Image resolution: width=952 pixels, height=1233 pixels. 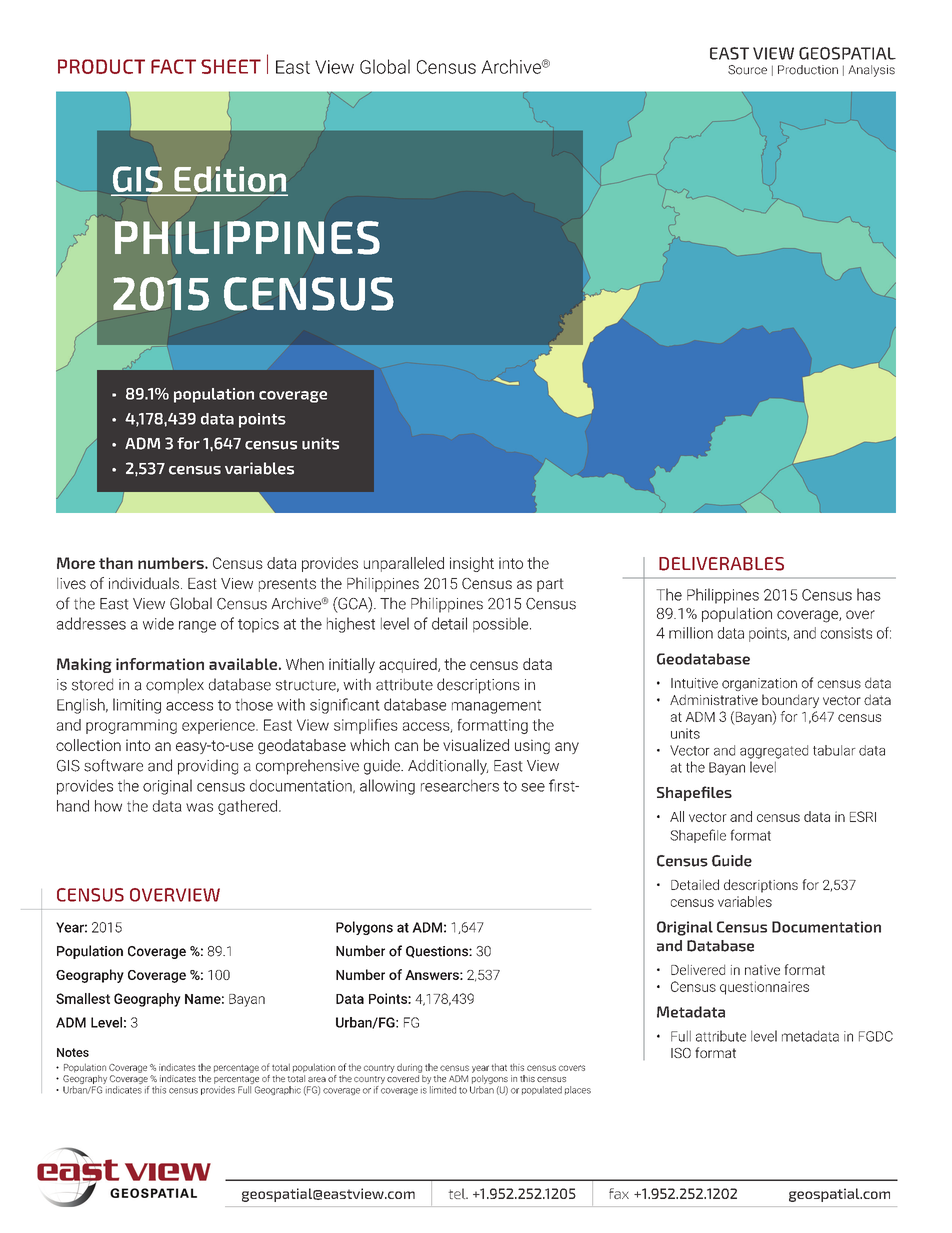 What do you see at coordinates (230, 180) in the image?
I see `Edition` at bounding box center [230, 180].
